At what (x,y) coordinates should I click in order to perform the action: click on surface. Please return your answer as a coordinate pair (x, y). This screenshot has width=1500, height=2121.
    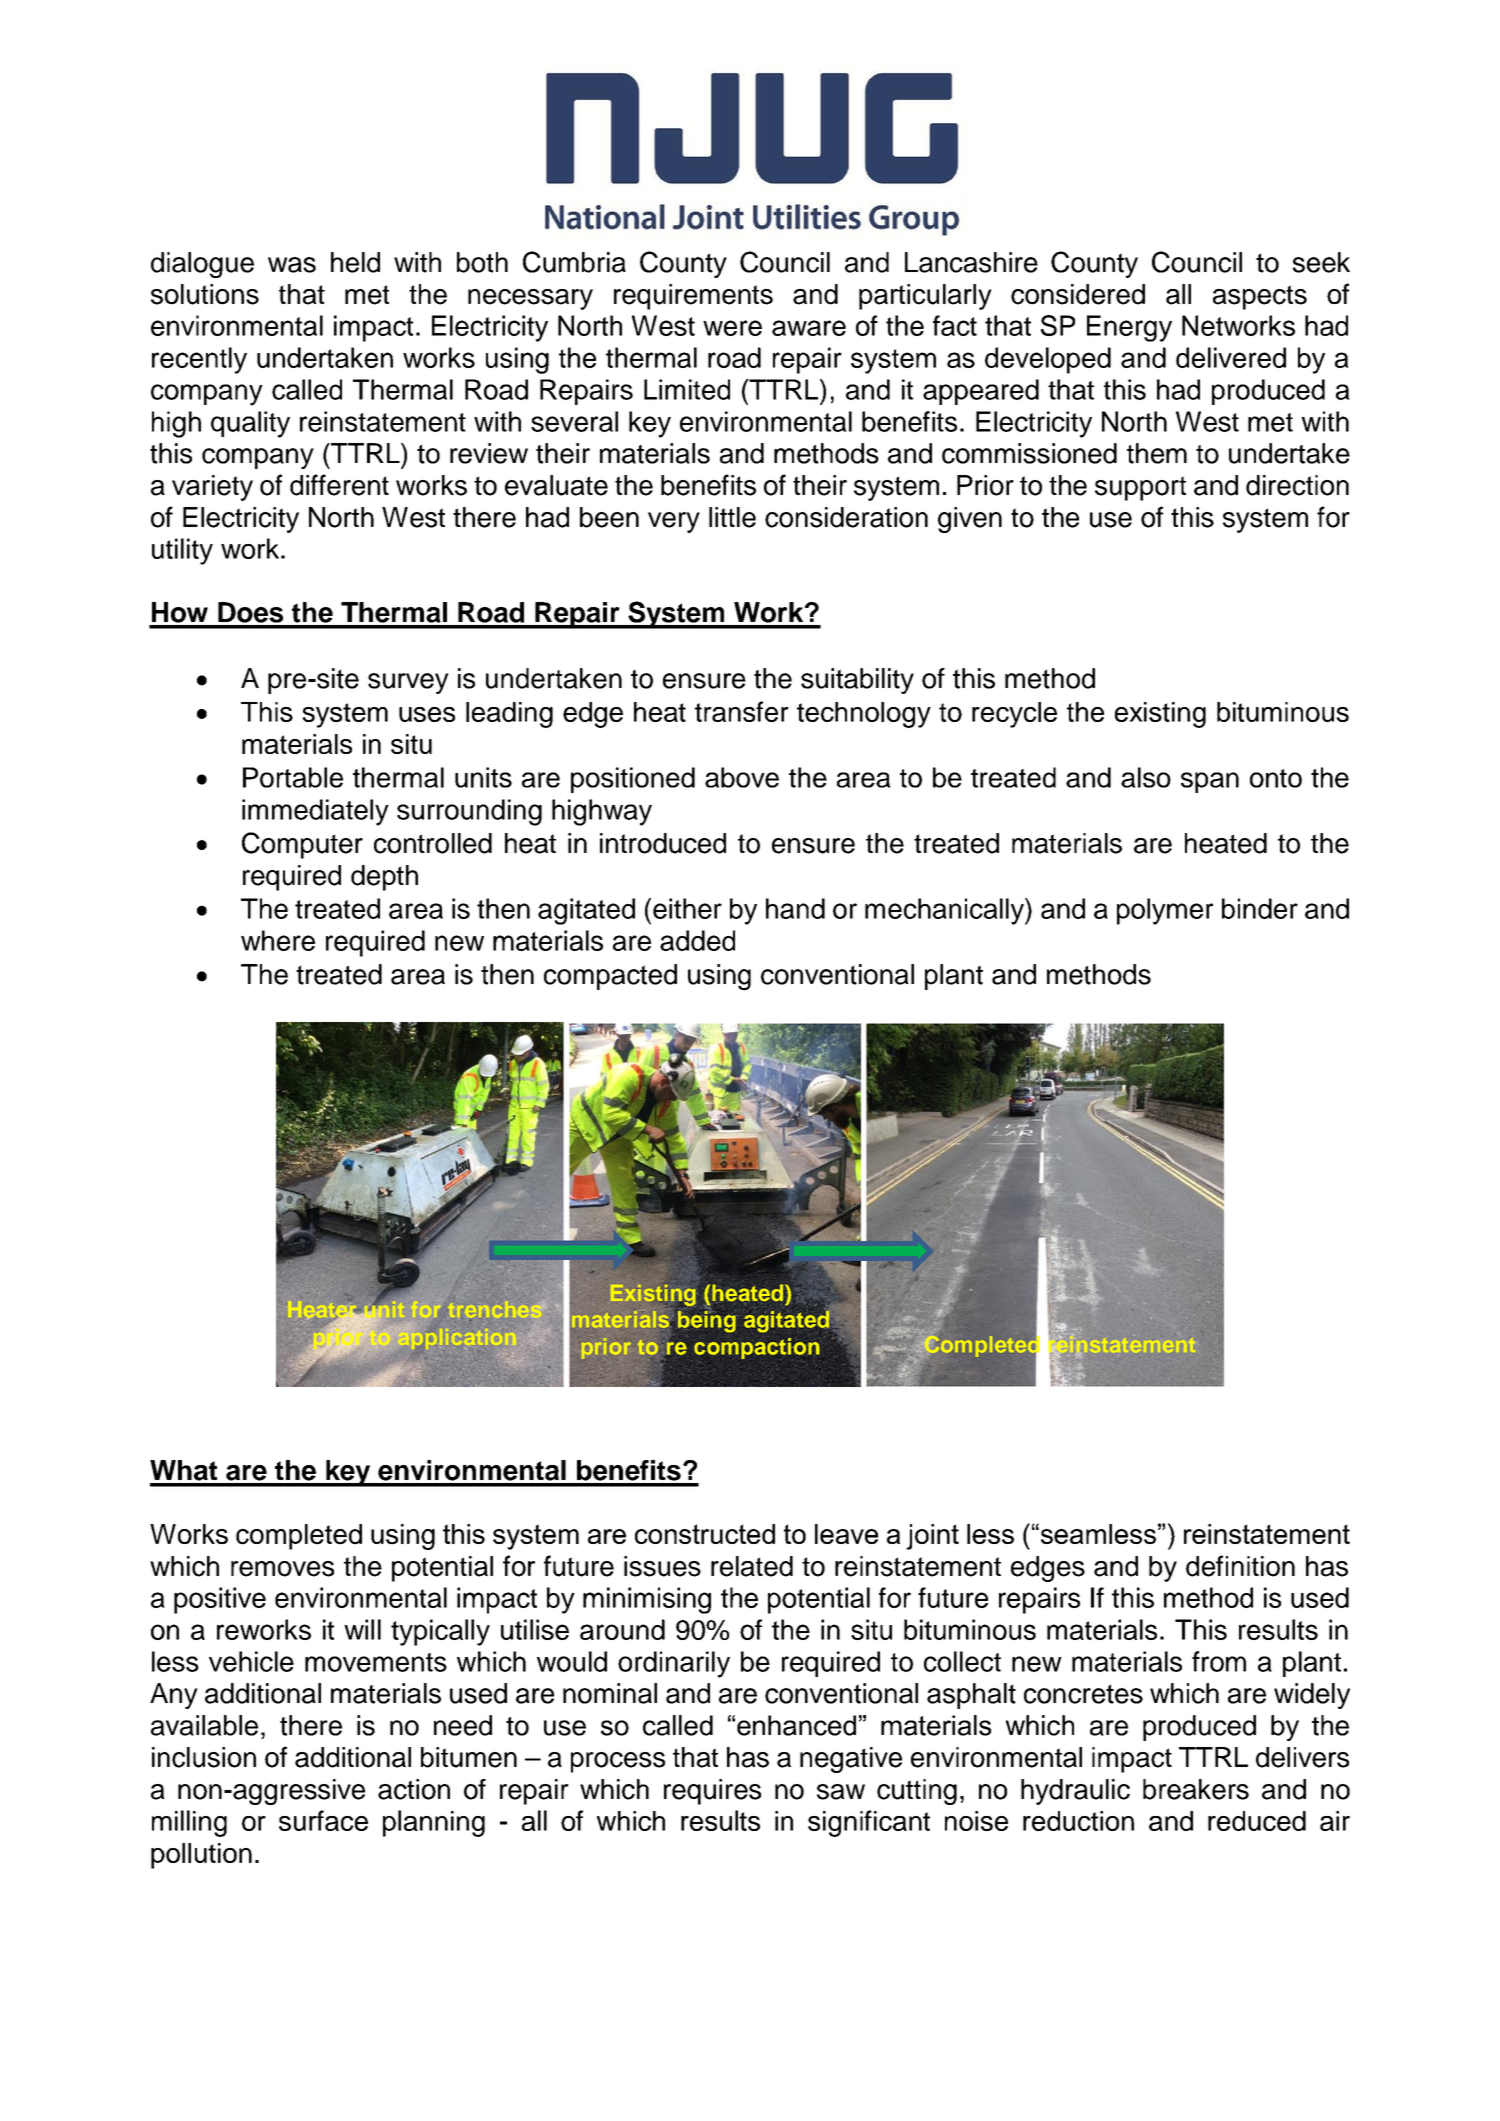
    Looking at the image, I should click on (323, 1820).
